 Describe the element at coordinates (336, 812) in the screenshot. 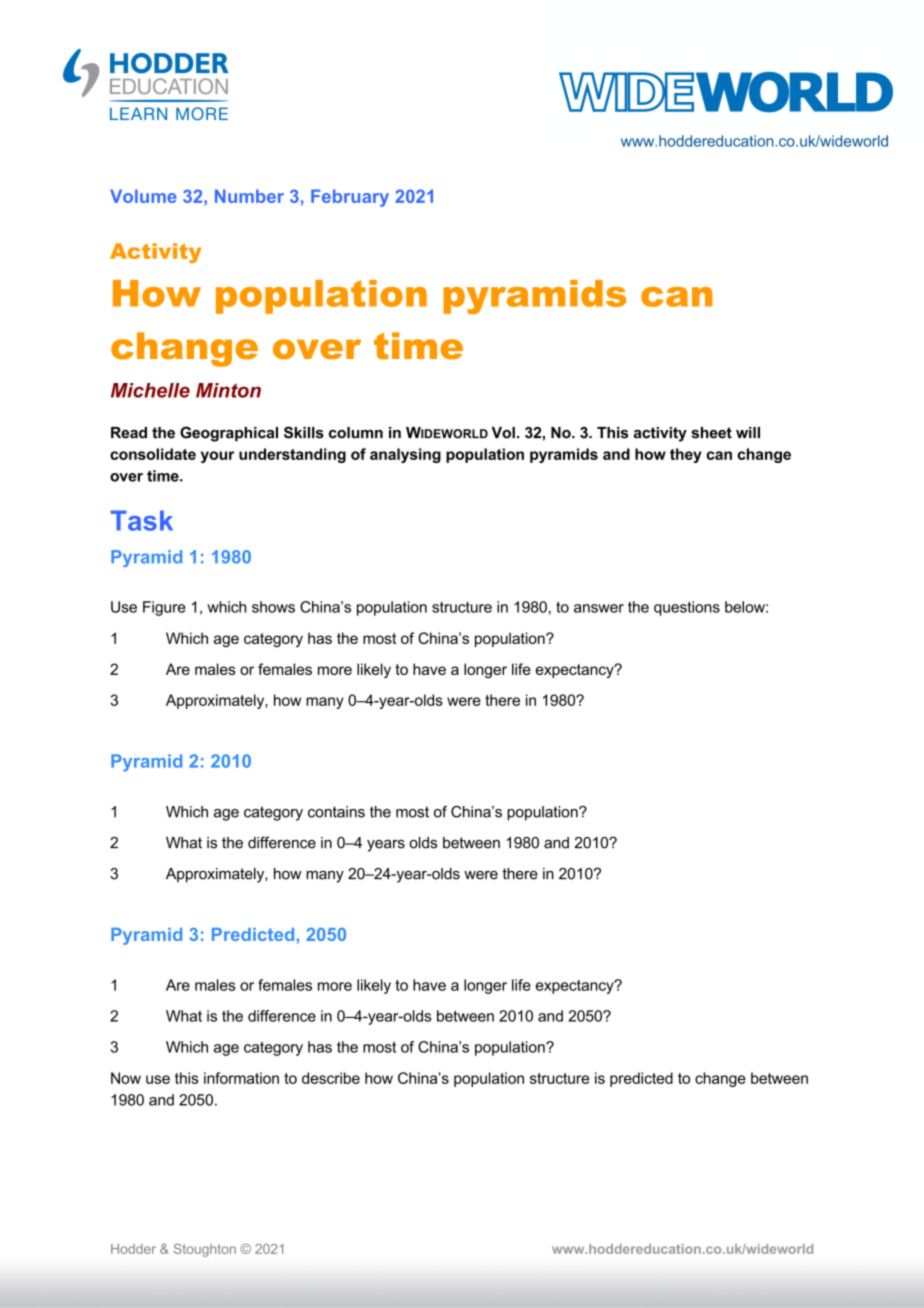

I see `contains` at that location.
